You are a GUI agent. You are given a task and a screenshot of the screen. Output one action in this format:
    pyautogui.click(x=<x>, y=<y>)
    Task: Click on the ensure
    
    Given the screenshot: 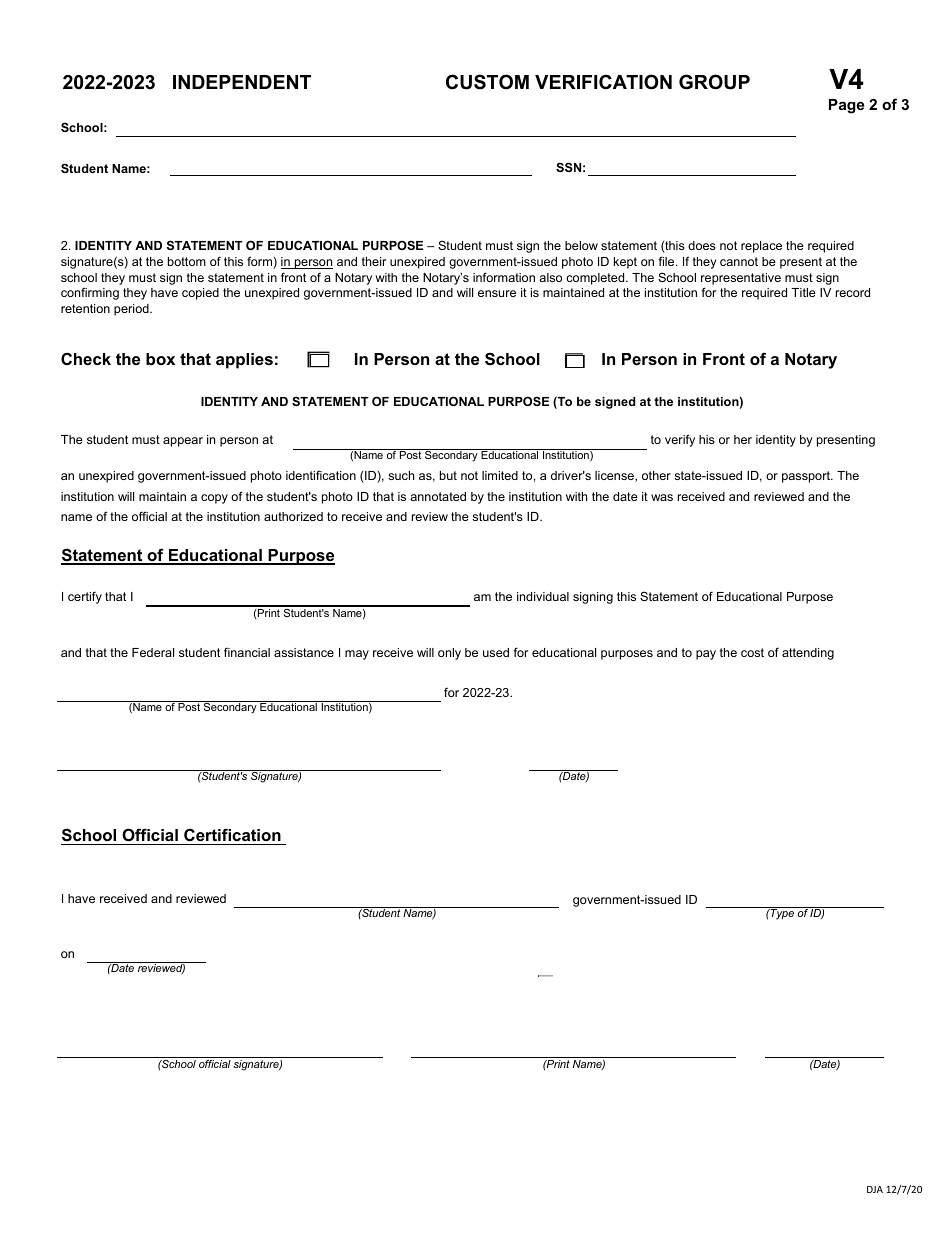 What is the action you would take?
    pyautogui.click(x=497, y=293)
